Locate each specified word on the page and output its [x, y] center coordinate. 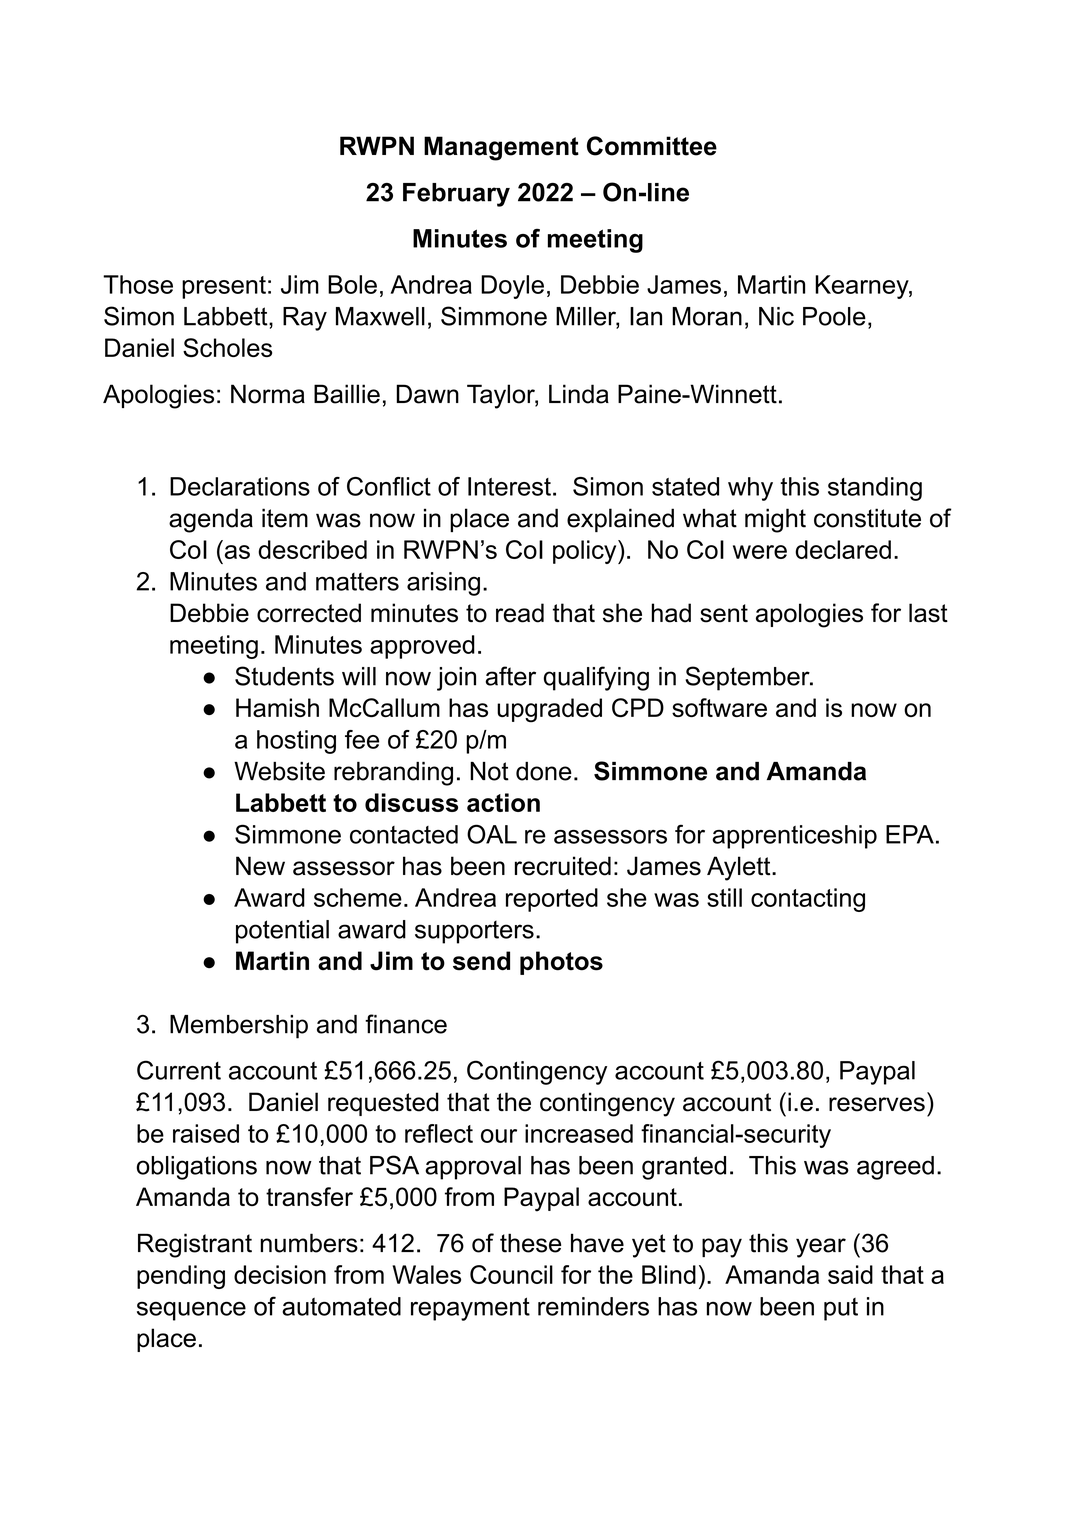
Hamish [277, 707]
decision [280, 1274]
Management [501, 148]
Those [138, 284]
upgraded [549, 710]
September [748, 678]
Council [511, 1274]
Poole [834, 316]
